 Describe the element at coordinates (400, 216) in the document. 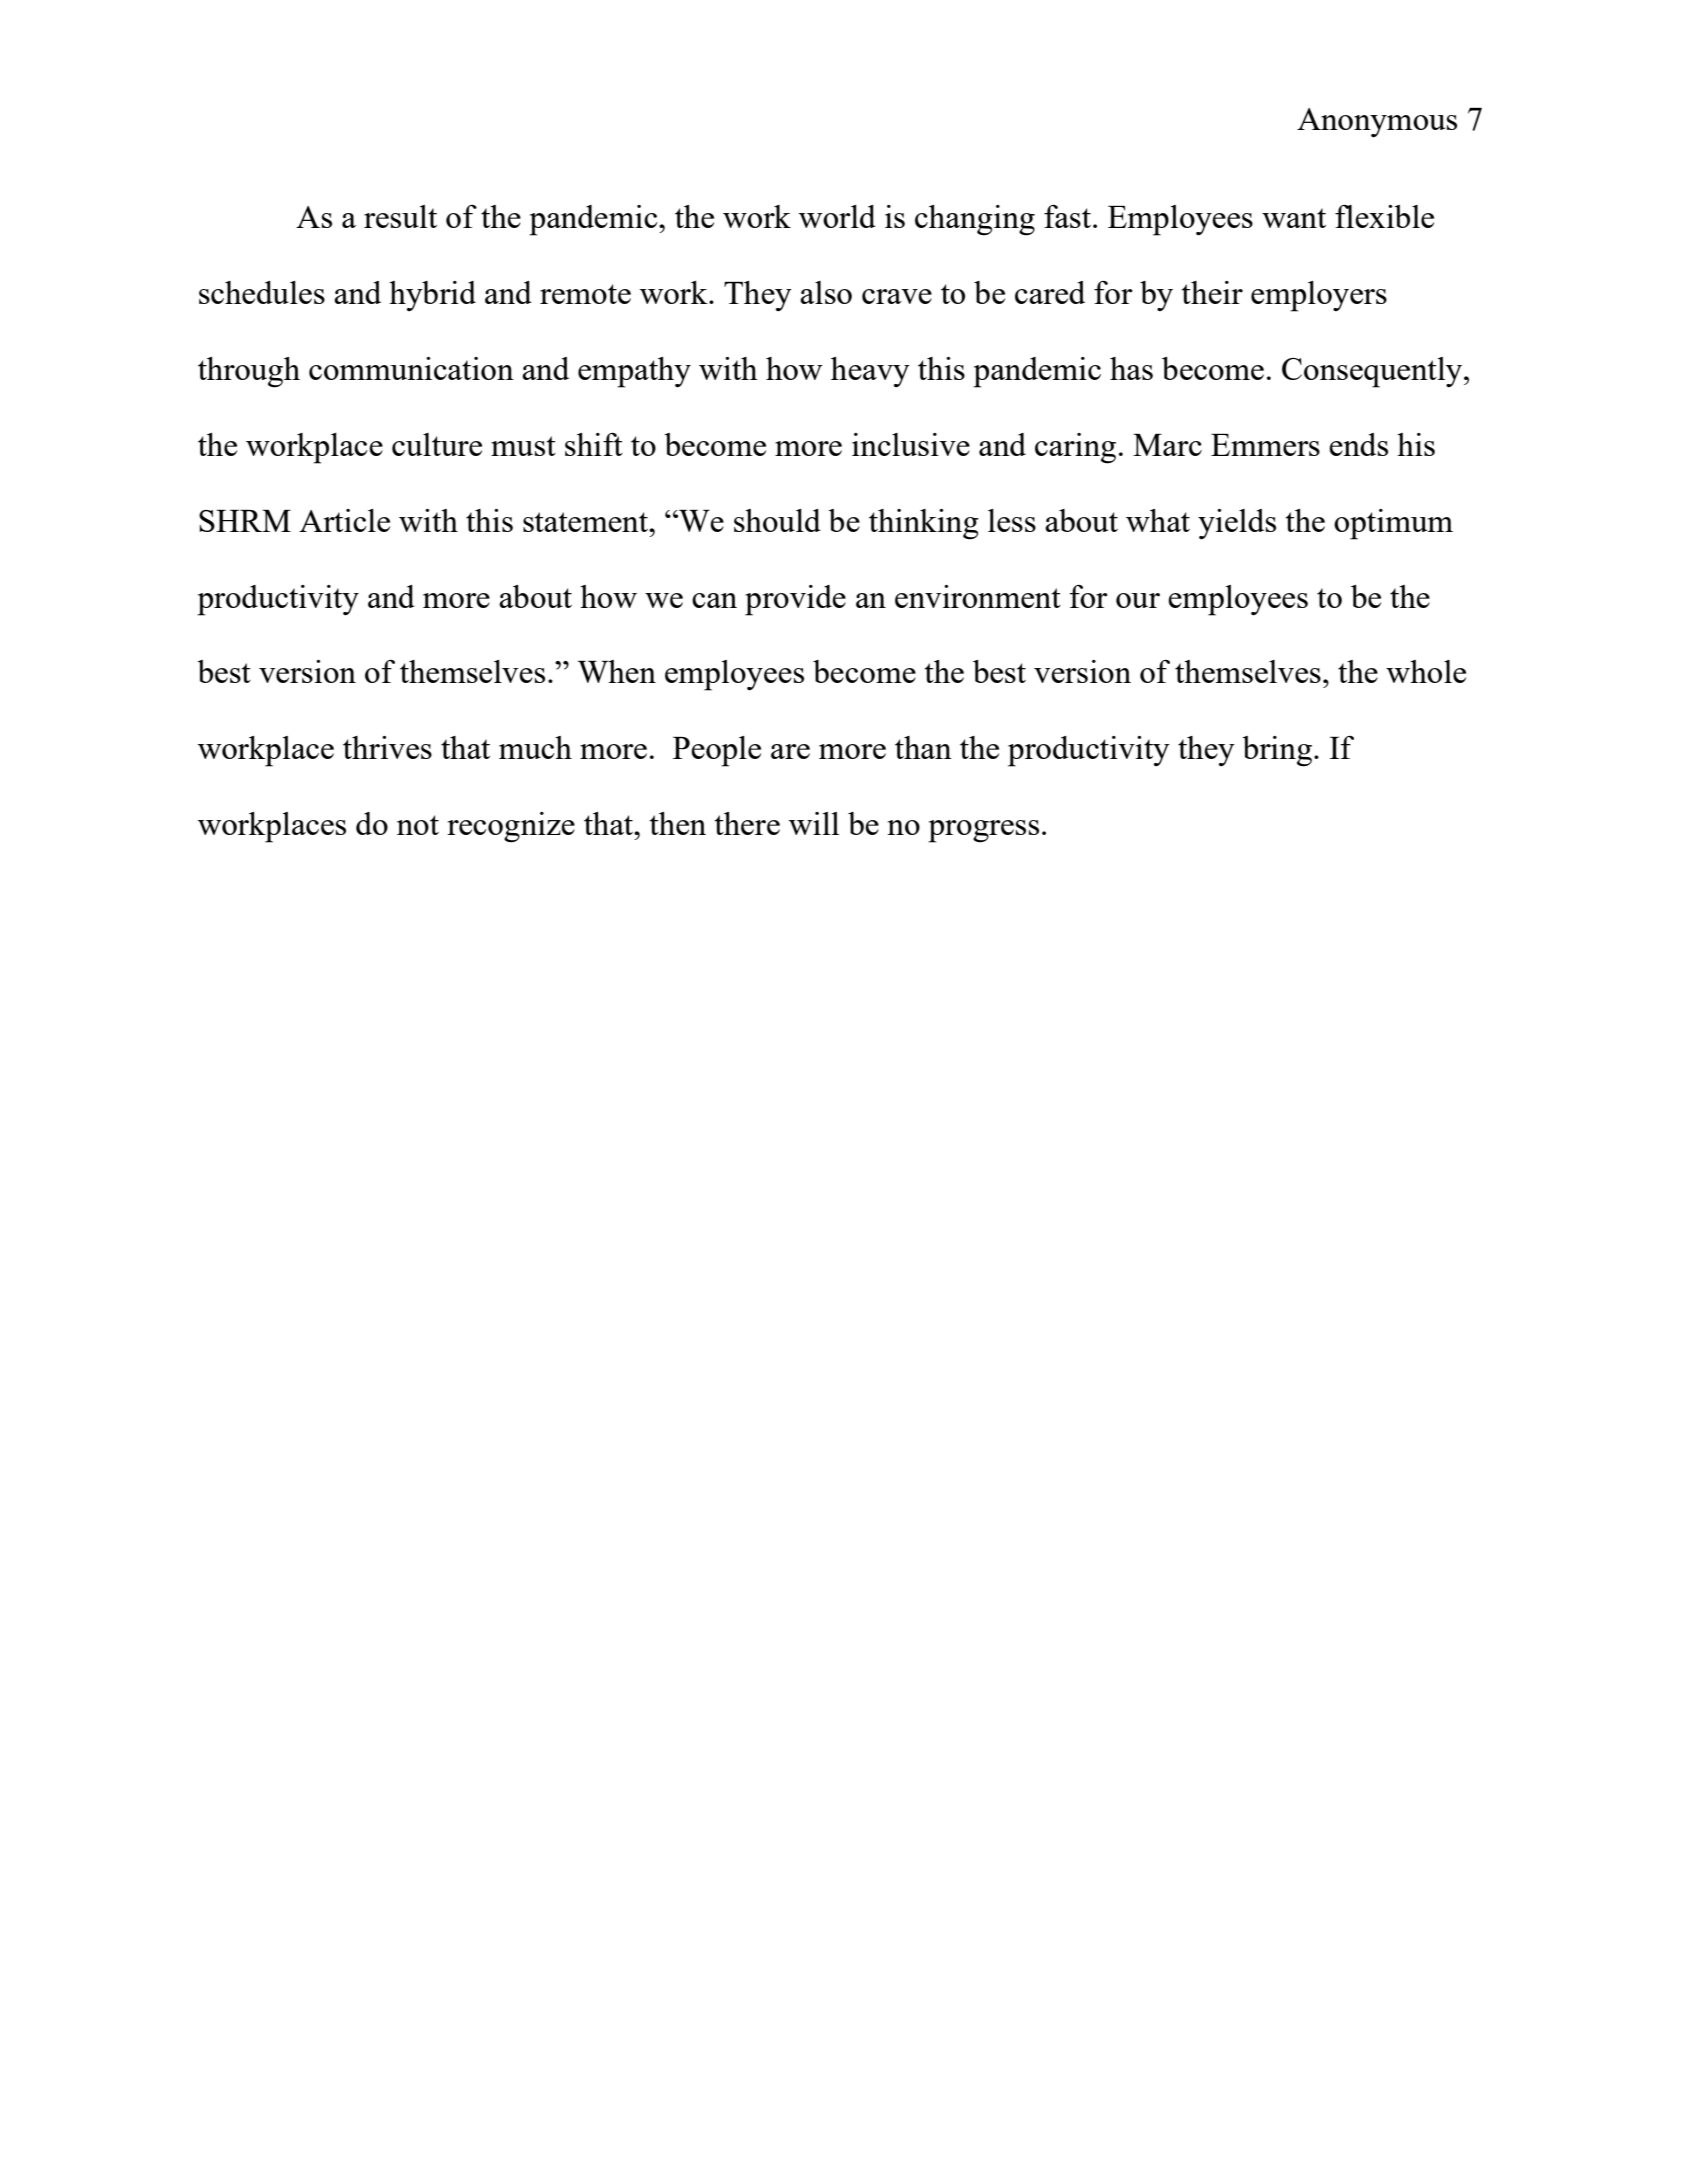

I see `result` at that location.
